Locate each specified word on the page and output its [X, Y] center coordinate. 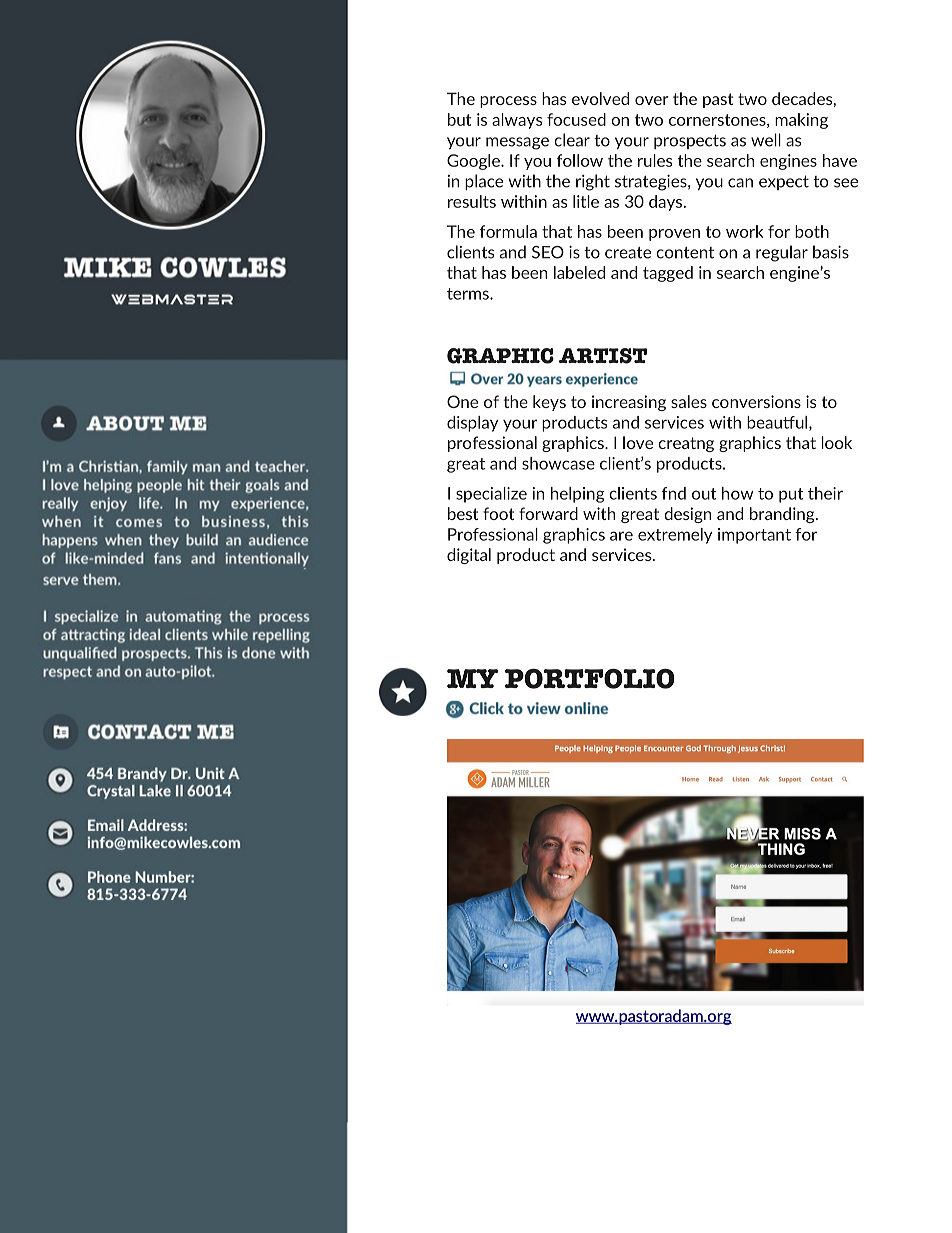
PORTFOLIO [590, 679]
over [652, 100]
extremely [675, 536]
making [801, 121]
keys [549, 403]
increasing [629, 403]
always [517, 121]
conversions [756, 401]
